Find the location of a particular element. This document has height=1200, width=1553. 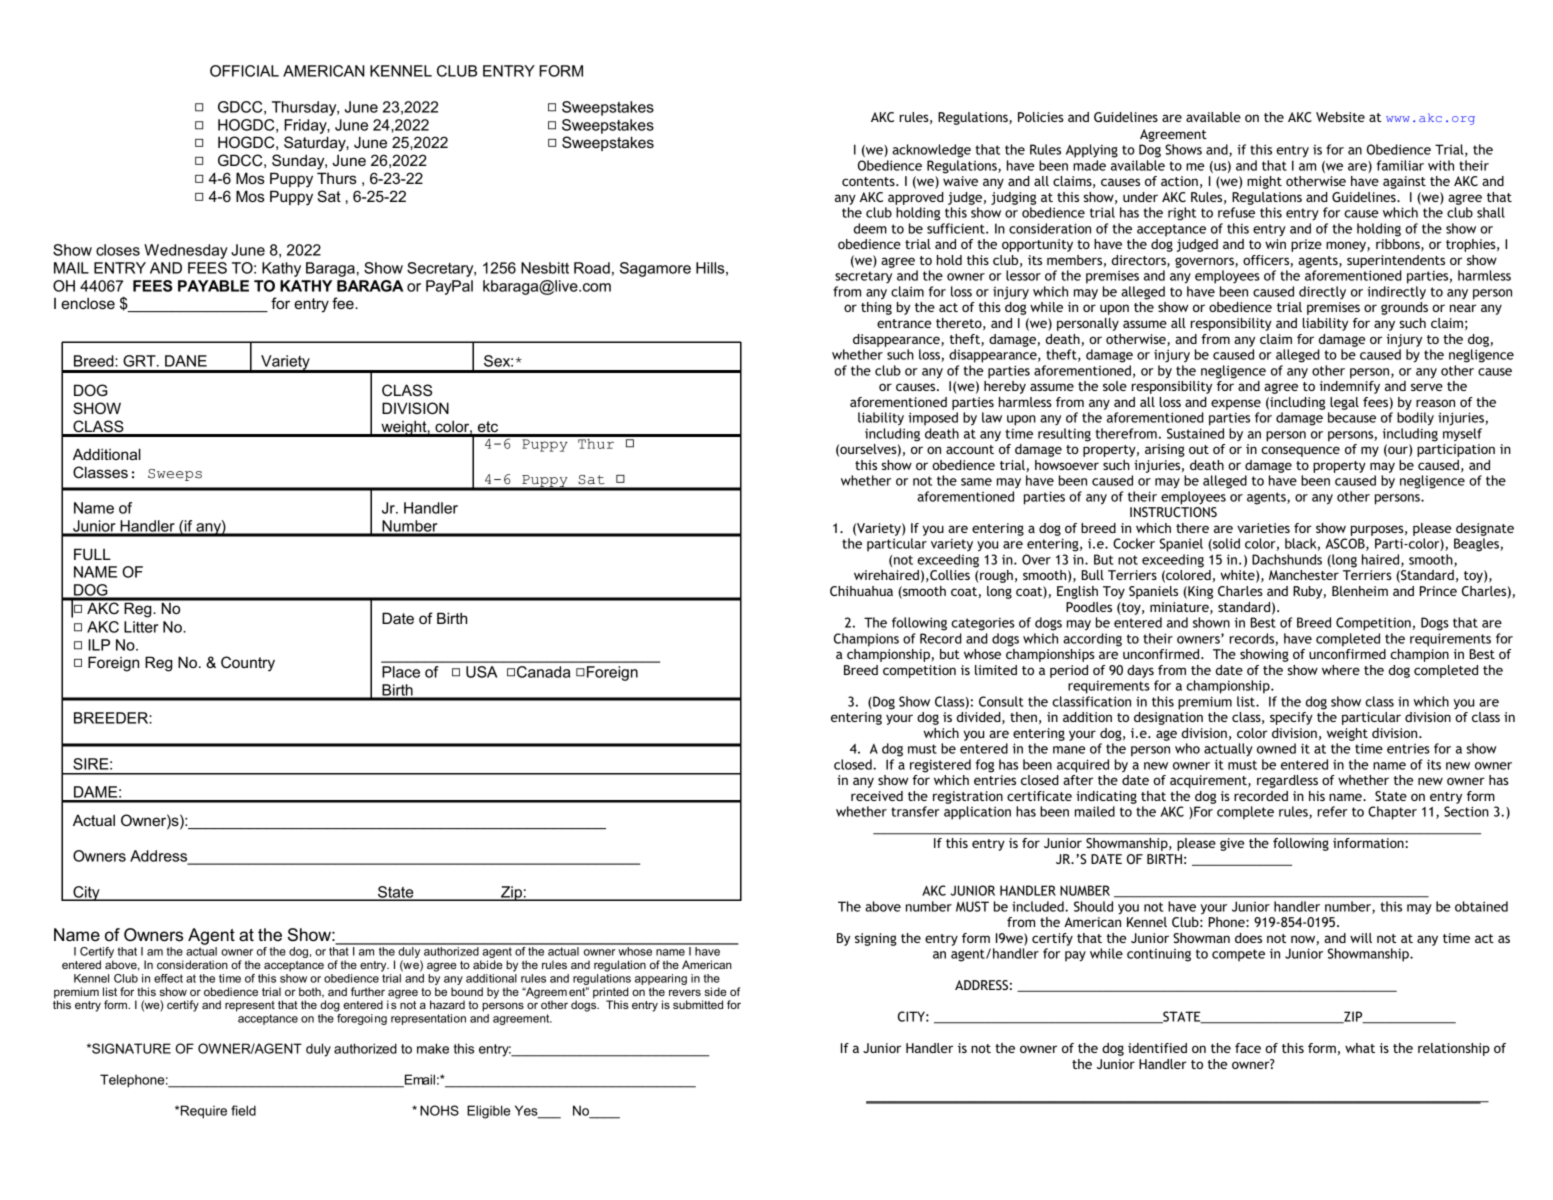

acknowledge is located at coordinates (931, 151).
